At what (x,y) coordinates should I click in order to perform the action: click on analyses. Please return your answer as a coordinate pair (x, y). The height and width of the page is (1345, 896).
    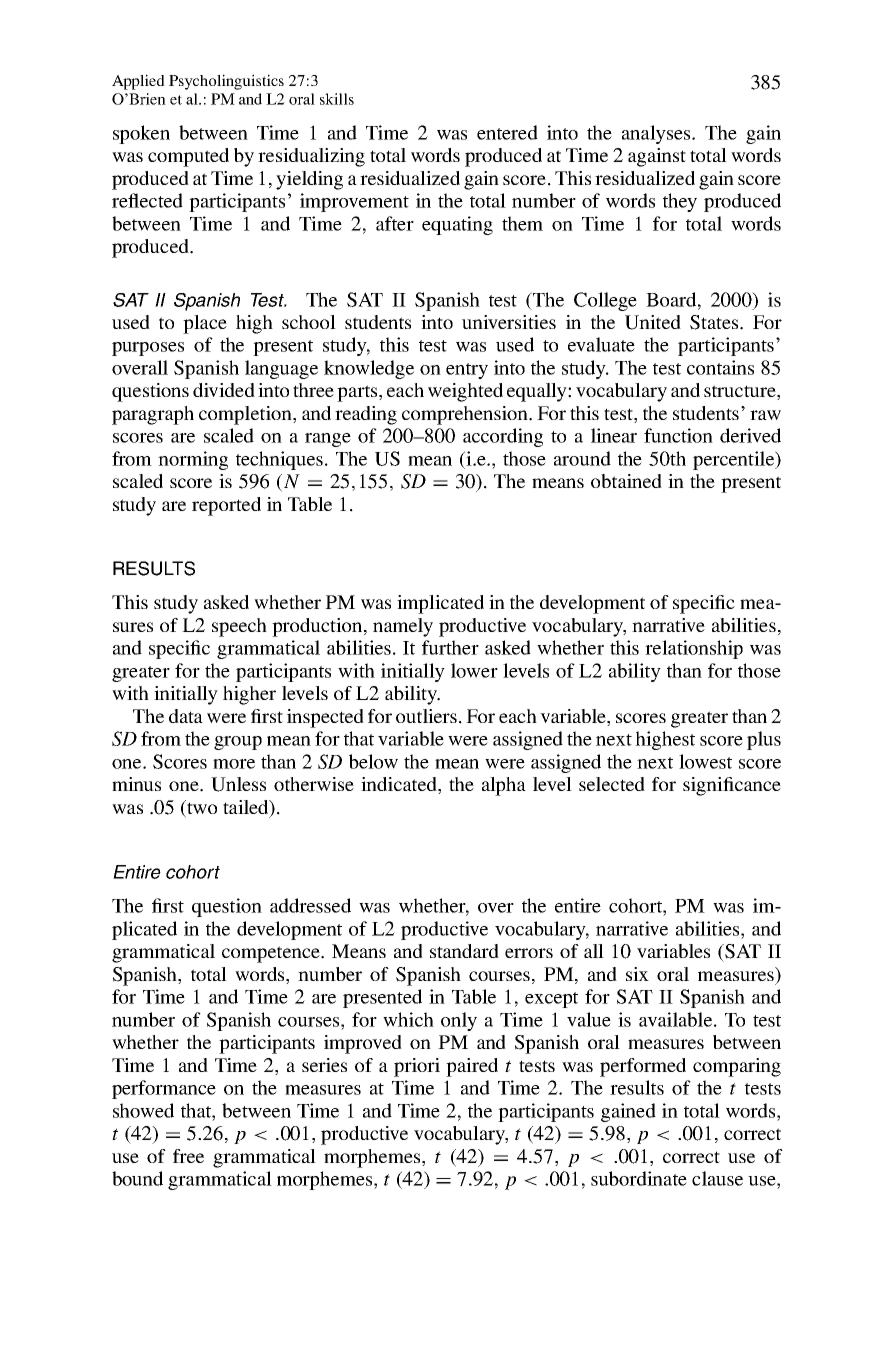
    Looking at the image, I should click on (657, 134).
